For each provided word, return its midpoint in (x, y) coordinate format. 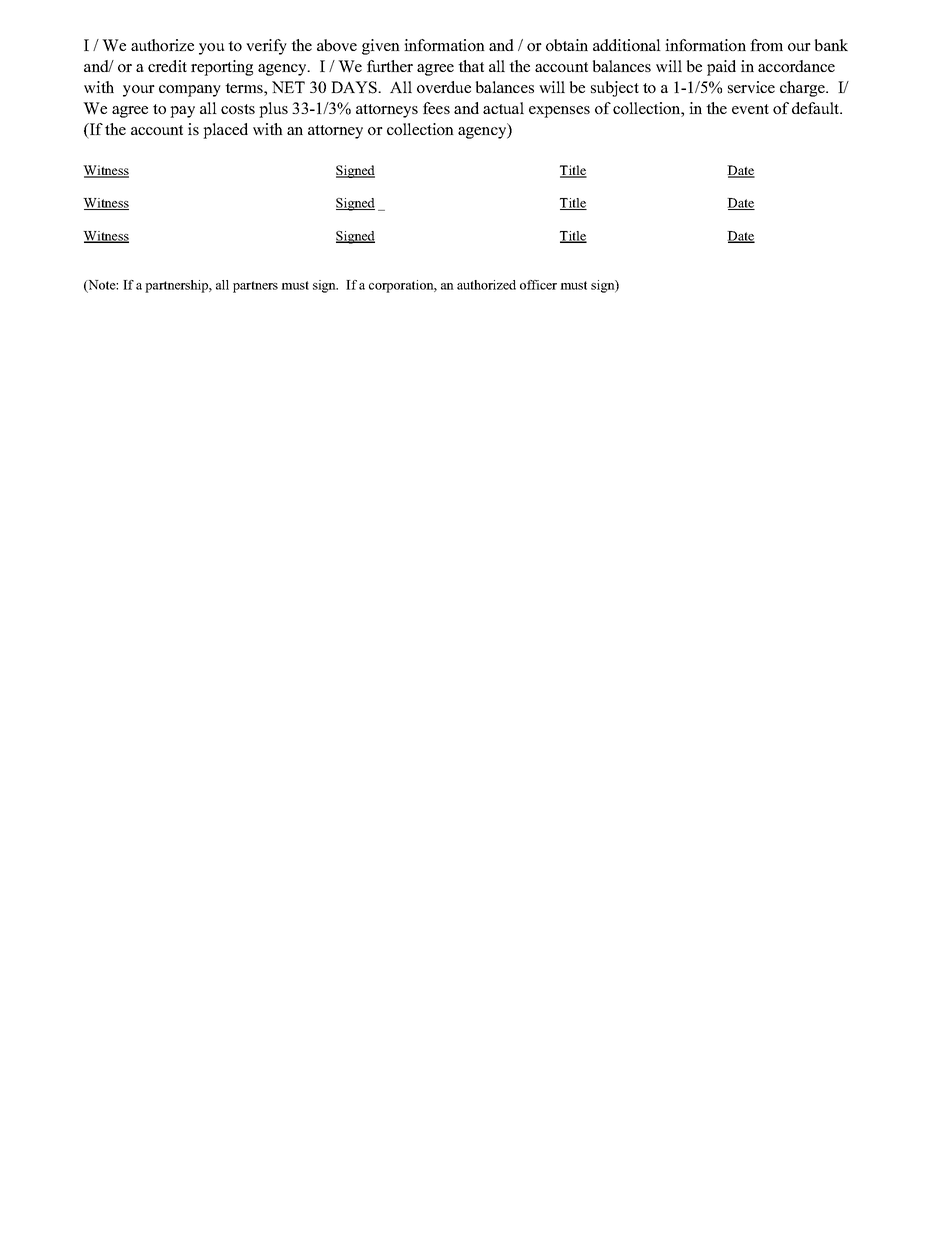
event (750, 109)
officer (538, 285)
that (471, 66)
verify (266, 47)
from (766, 45)
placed (225, 131)
